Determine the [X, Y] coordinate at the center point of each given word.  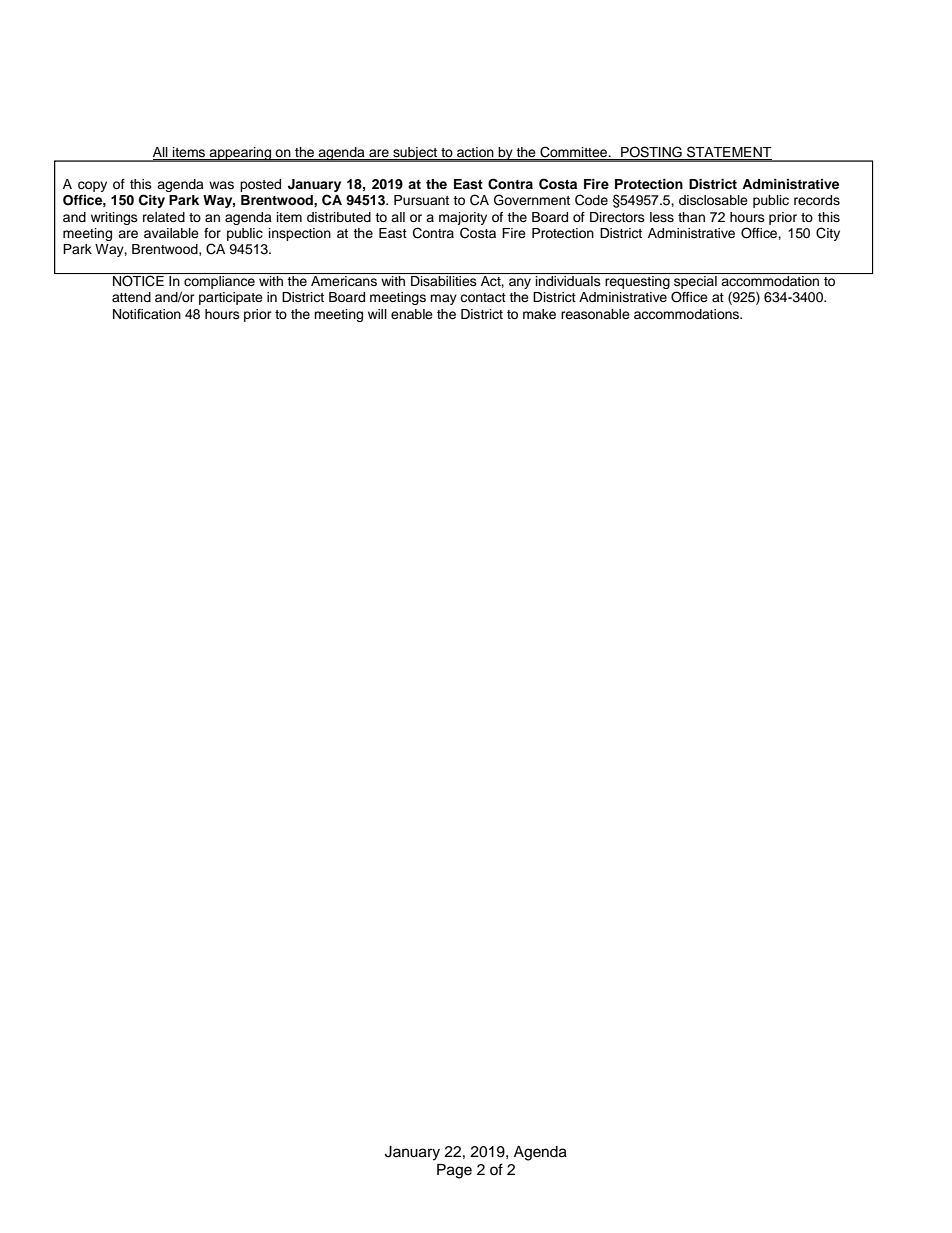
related [164, 217]
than [691, 217]
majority [463, 218]
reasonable [595, 314]
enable [412, 314]
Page [454, 1171]
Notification [147, 314]
